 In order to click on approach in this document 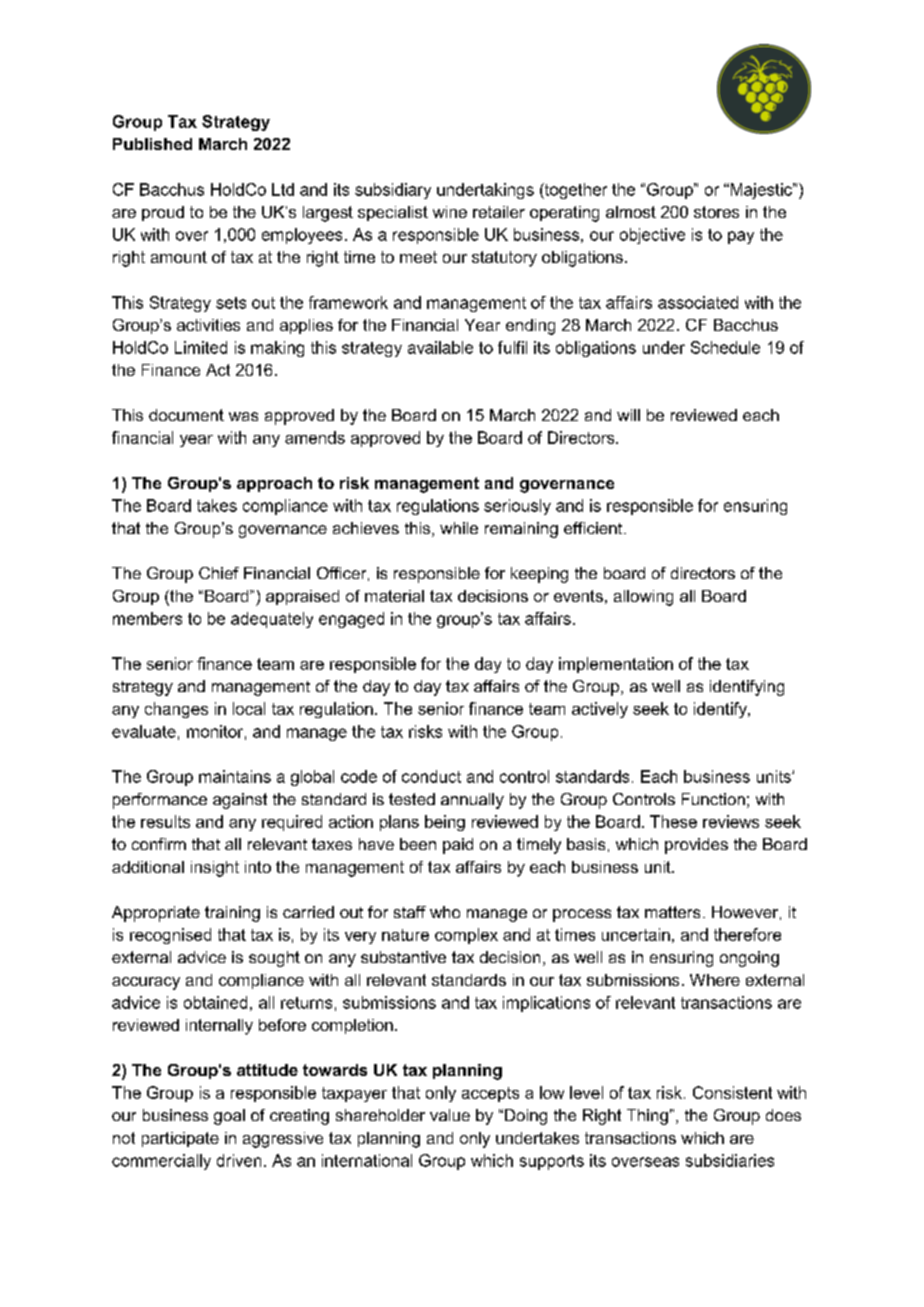, I will do `click(274, 484)`.
